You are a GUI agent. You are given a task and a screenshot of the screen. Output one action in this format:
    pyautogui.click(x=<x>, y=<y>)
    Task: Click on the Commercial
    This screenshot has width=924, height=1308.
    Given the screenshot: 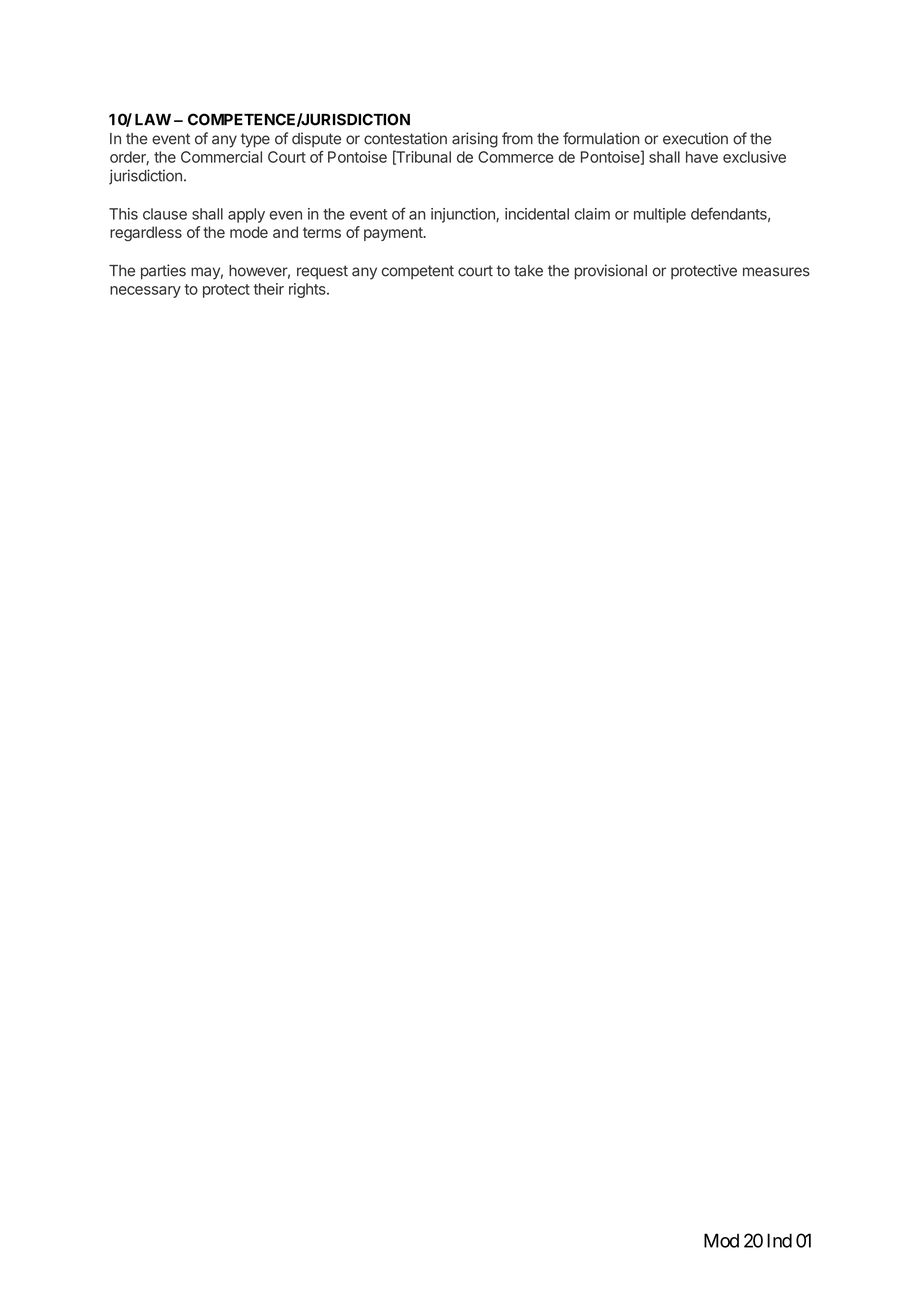 What is the action you would take?
    pyautogui.click(x=221, y=157)
